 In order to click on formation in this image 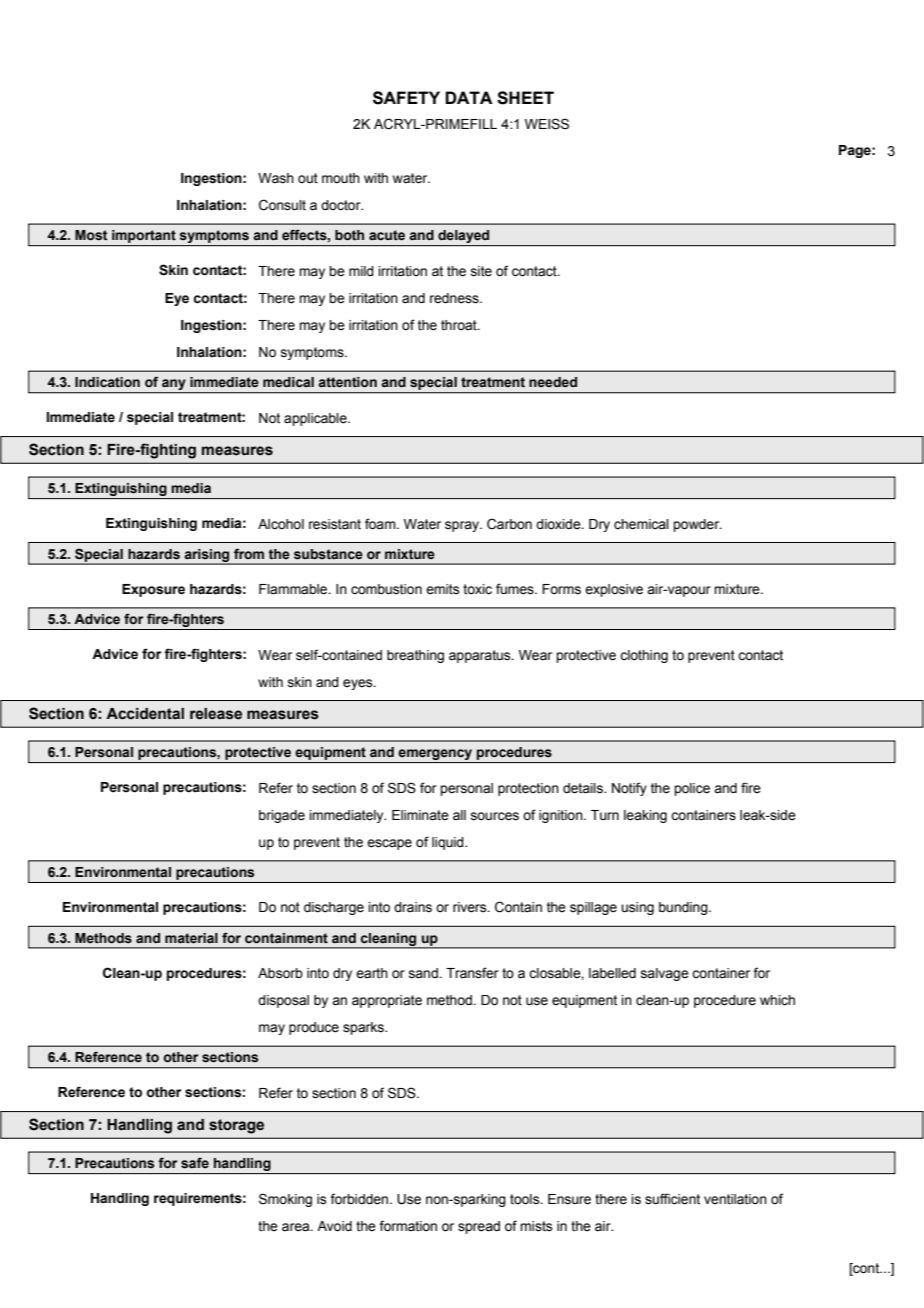, I will do `click(408, 1226)`.
